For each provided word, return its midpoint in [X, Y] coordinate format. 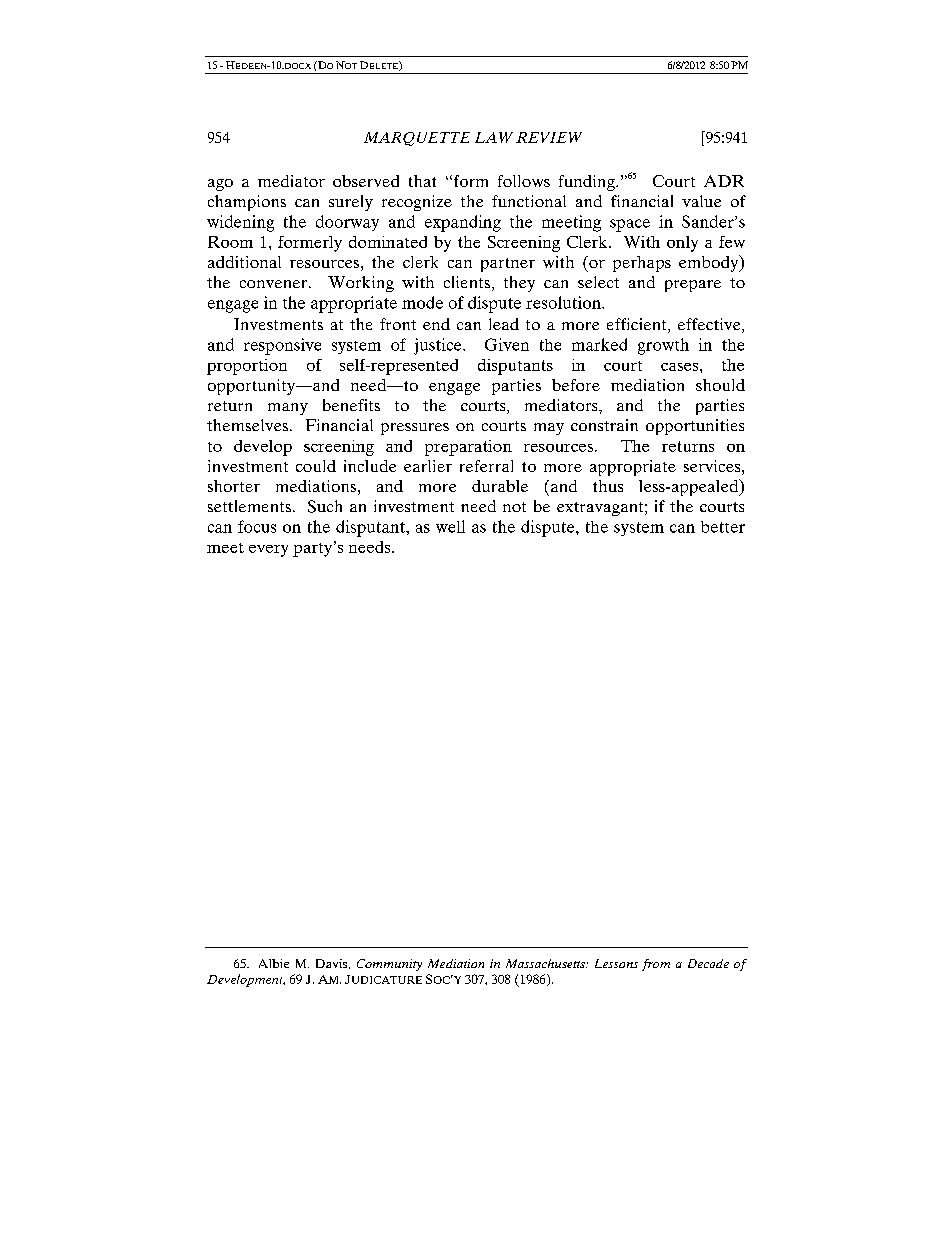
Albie [274, 963]
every [268, 551]
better [723, 527]
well [450, 526]
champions [247, 203]
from [656, 965]
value [701, 201]
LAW [494, 137]
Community [389, 965]
